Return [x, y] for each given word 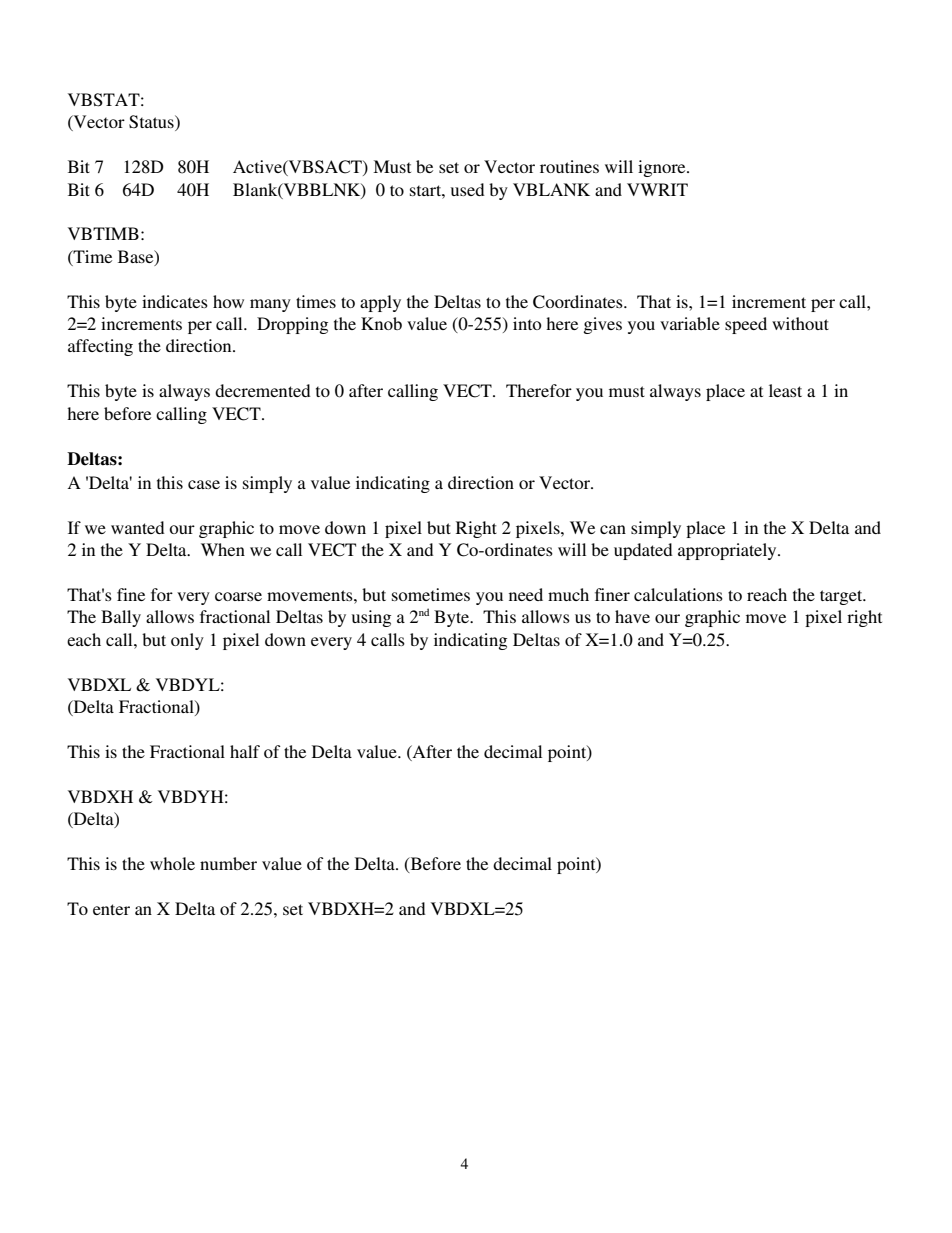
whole [172, 863]
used [468, 189]
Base [137, 257]
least [785, 390]
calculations [678, 594]
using [371, 618]
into [527, 323]
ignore [663, 168]
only [187, 641]
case [204, 484]
